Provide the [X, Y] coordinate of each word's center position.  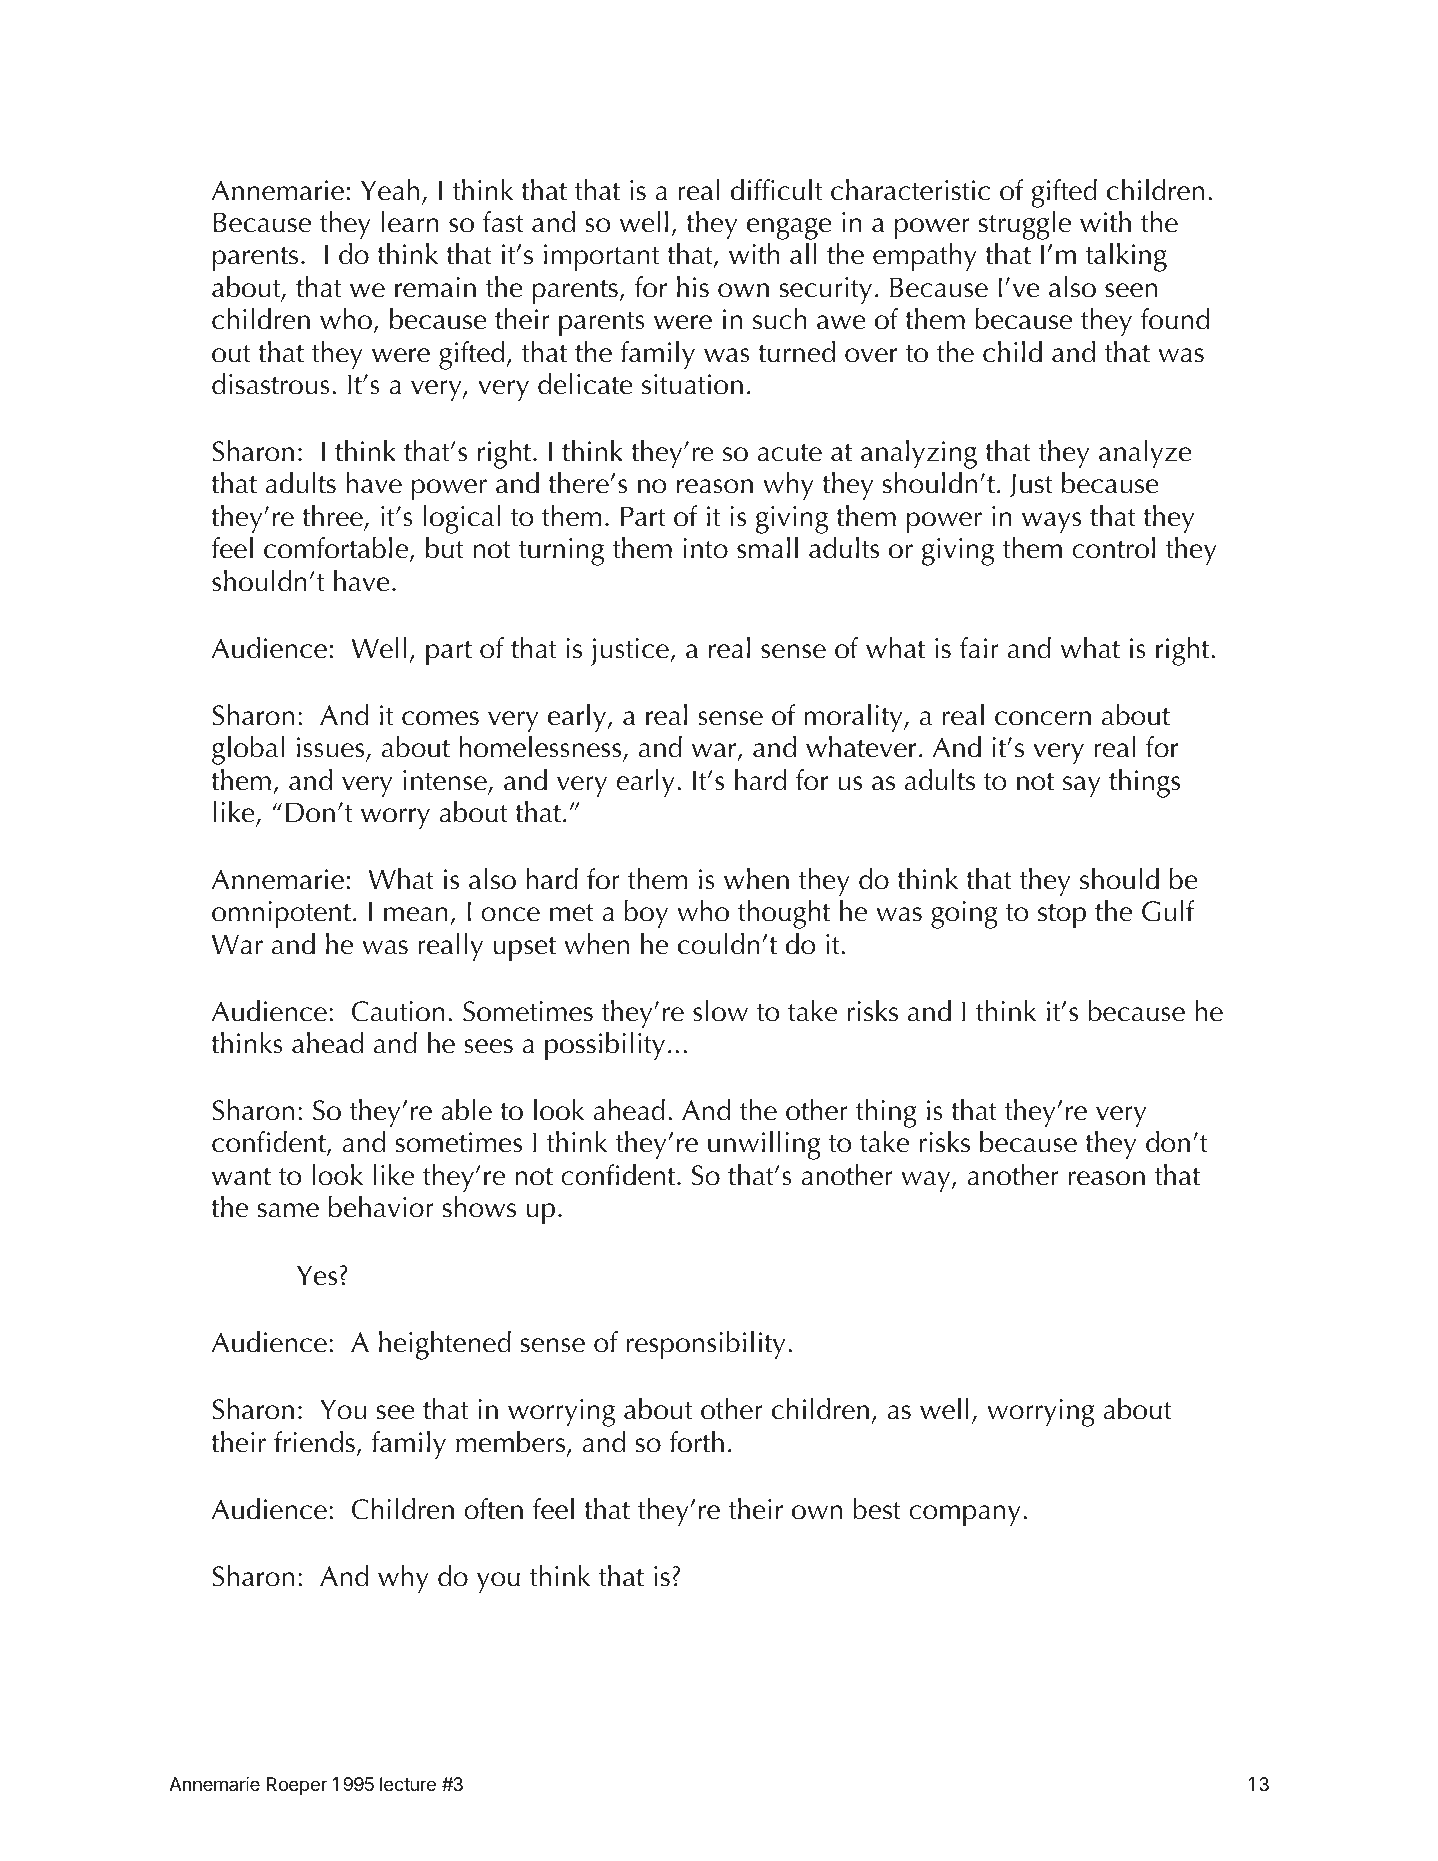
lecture [408, 1784]
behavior [381, 1207]
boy [646, 914]
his [693, 287]
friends [314, 1441]
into [705, 548]
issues [332, 749]
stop [1062, 916]
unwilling [764, 1145]
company [965, 1516]
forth [696, 1441]
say [1082, 787]
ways [1051, 523]
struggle [1025, 225]
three [333, 517]
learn [410, 222]
